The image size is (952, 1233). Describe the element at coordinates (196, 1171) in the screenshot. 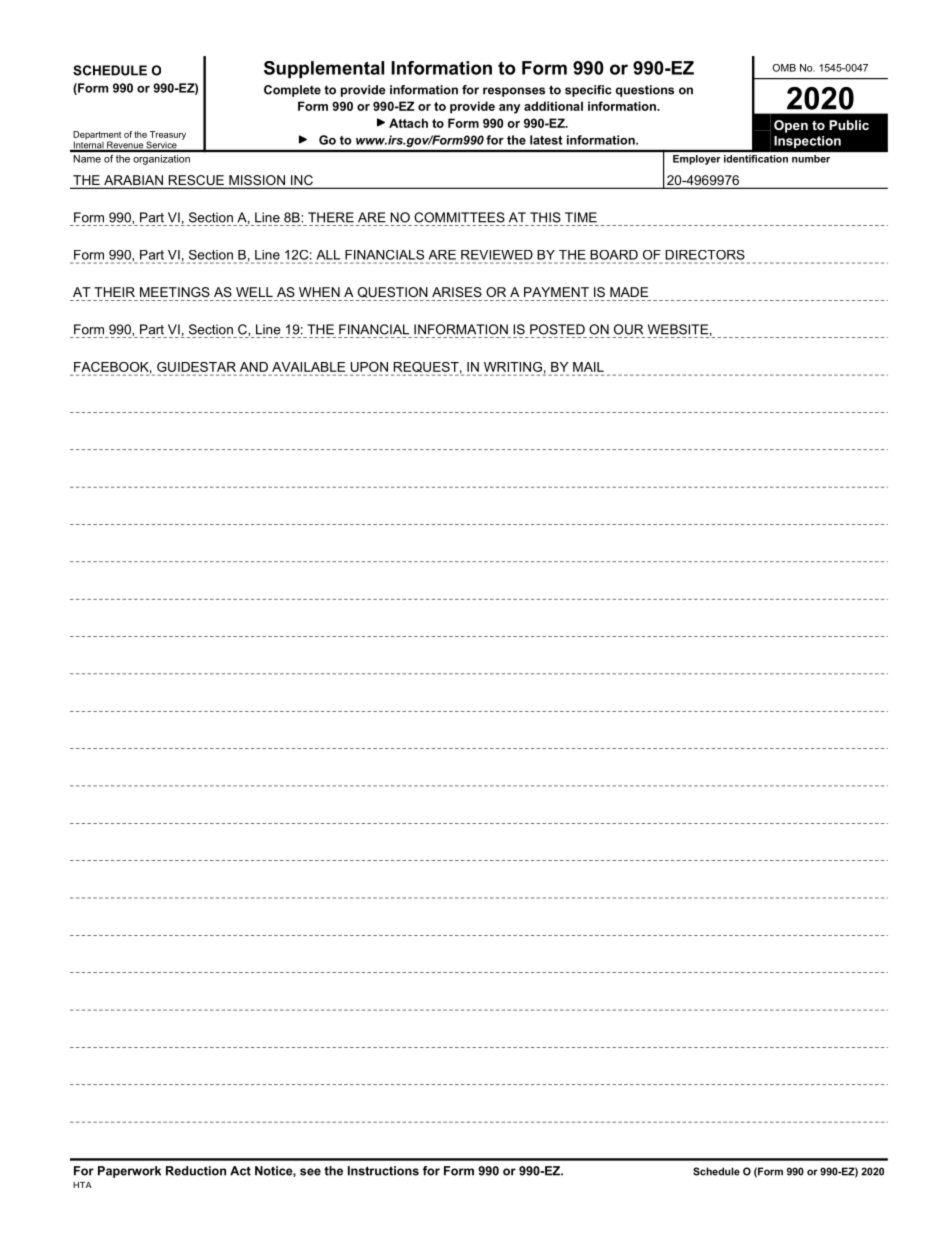

I see `Reduction` at that location.
